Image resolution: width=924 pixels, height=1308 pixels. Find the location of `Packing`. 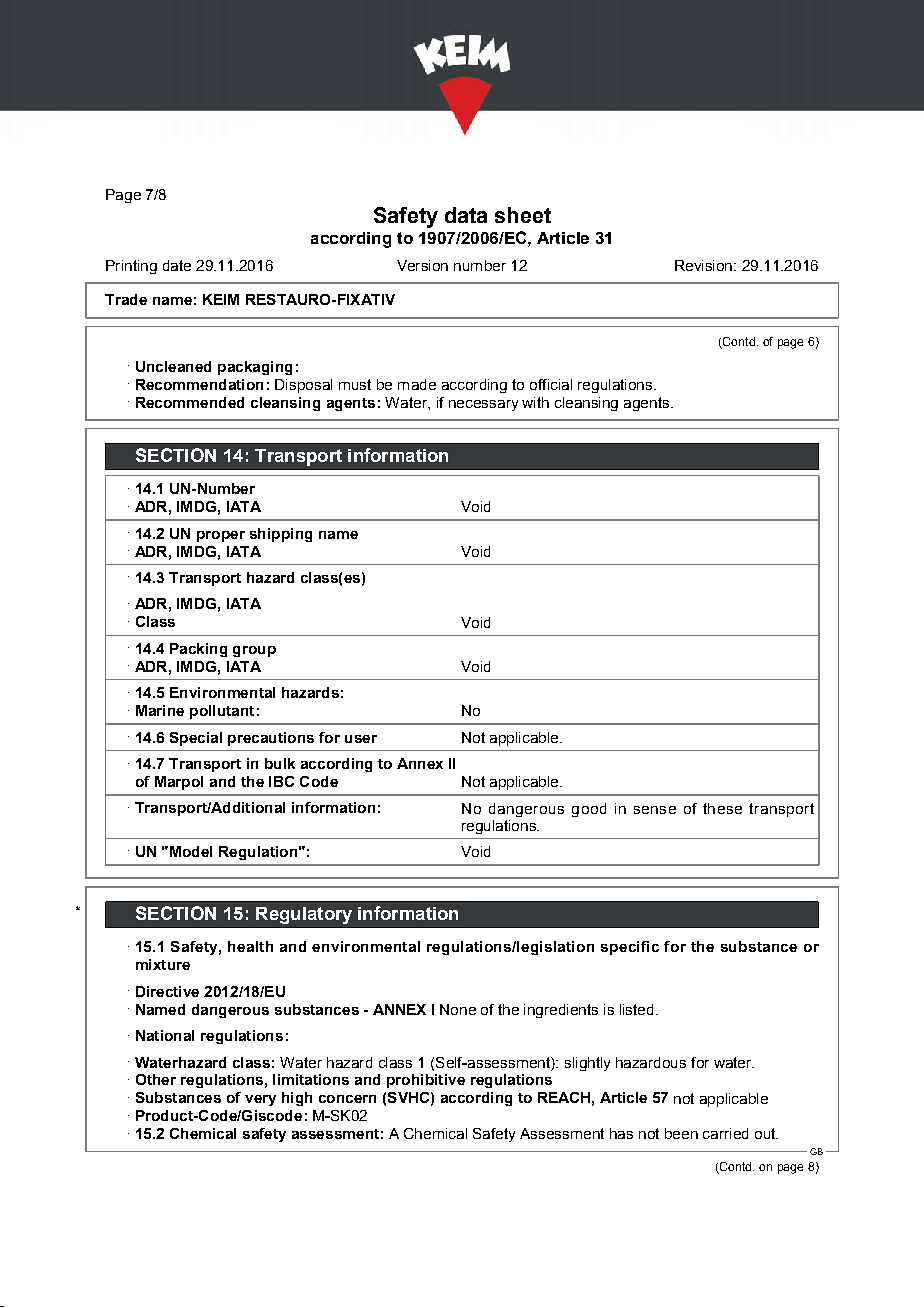

Packing is located at coordinates (198, 650).
